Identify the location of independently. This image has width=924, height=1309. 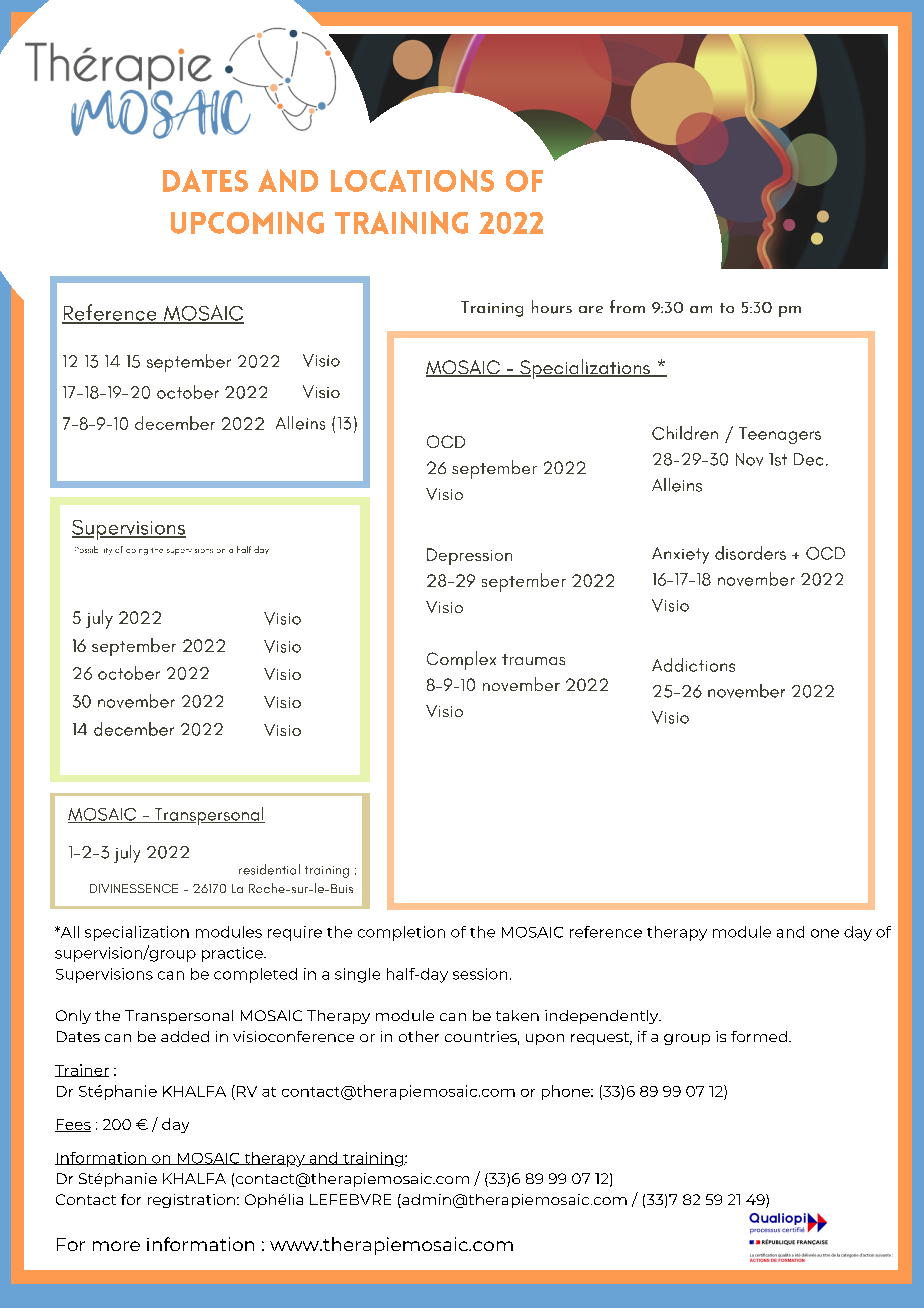
(603, 1017).
